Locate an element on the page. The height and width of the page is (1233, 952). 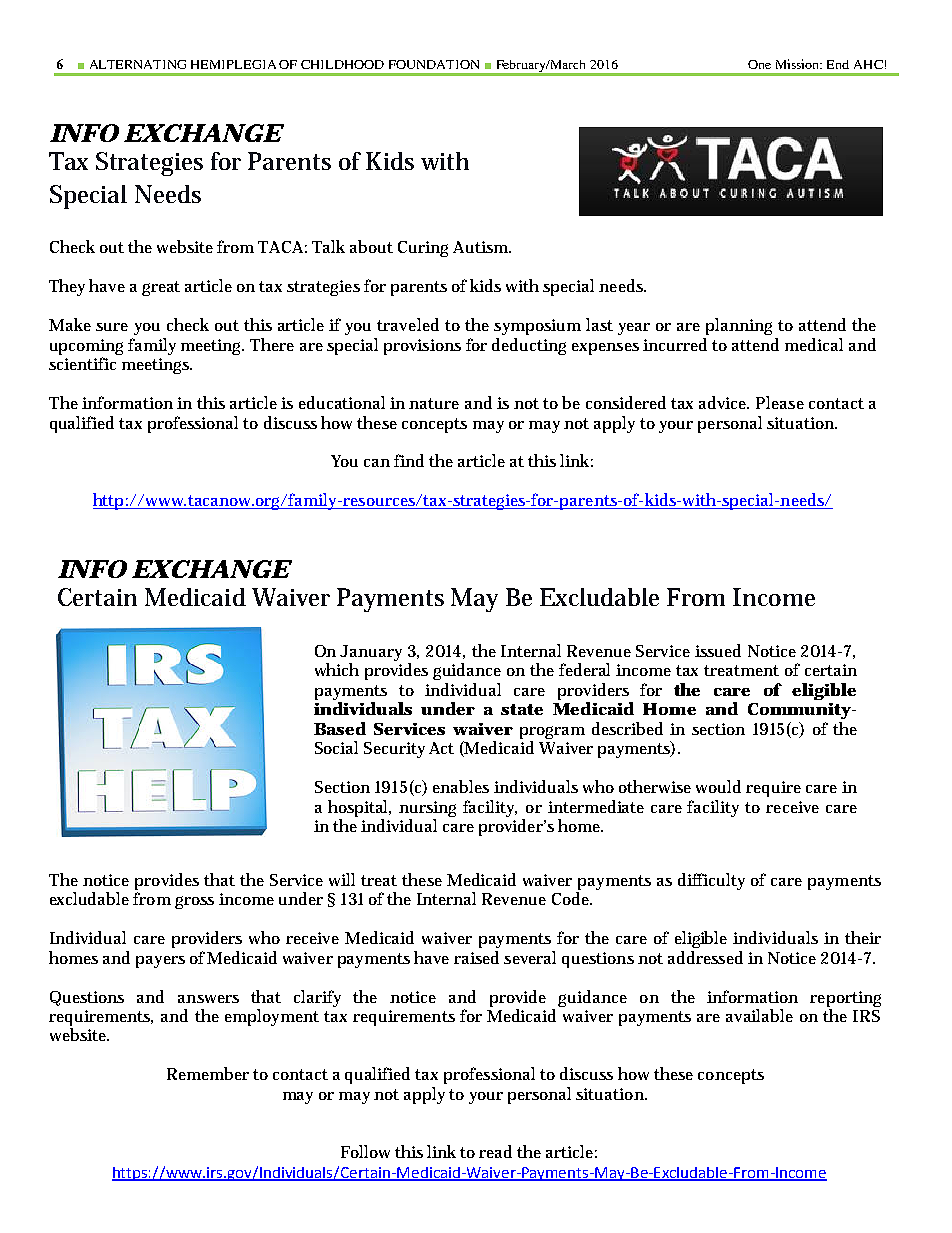
issued is located at coordinates (718, 650).
